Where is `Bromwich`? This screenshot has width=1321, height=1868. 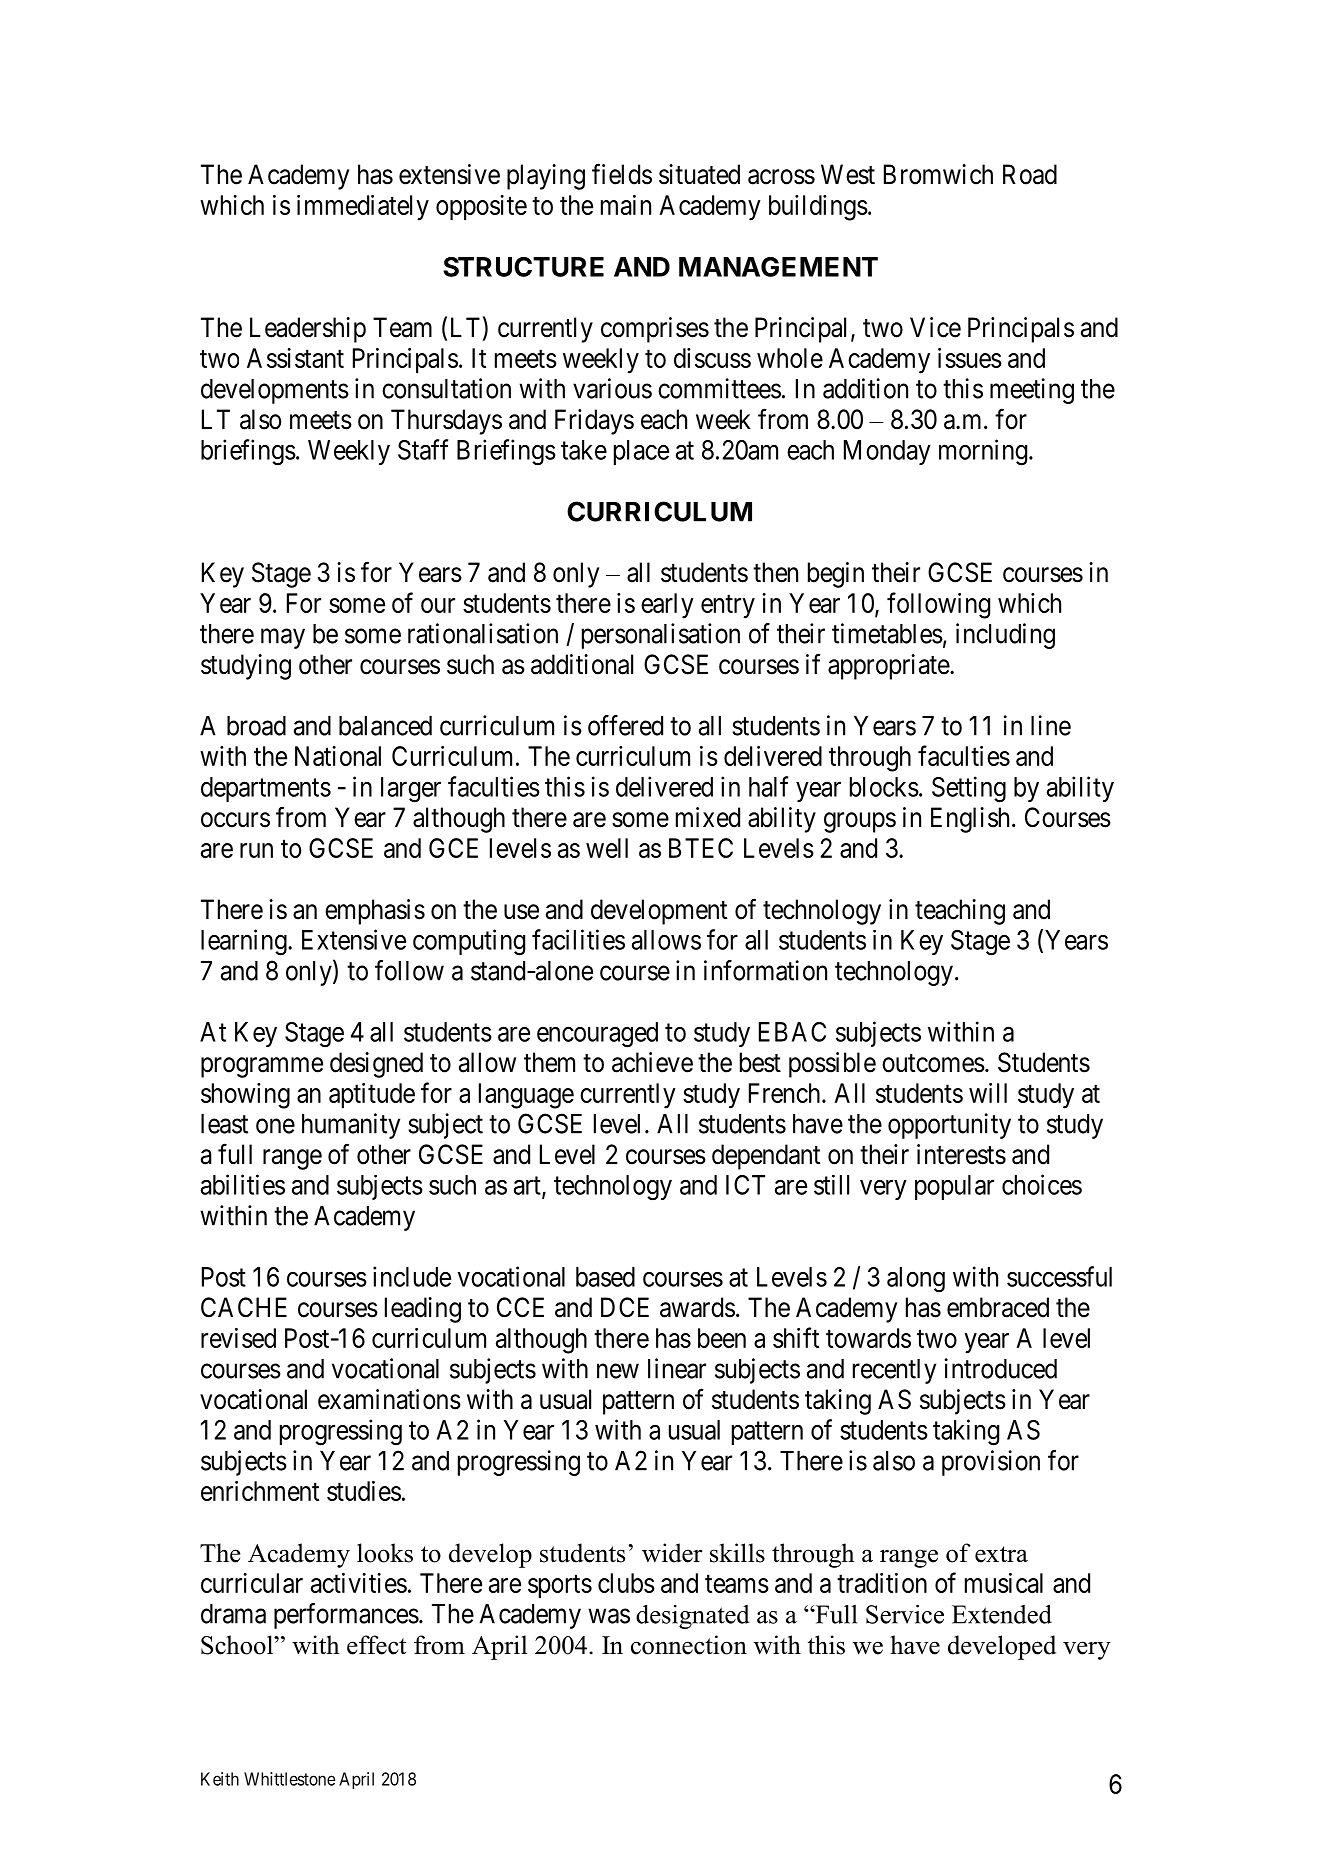 Bromwich is located at coordinates (938, 174).
